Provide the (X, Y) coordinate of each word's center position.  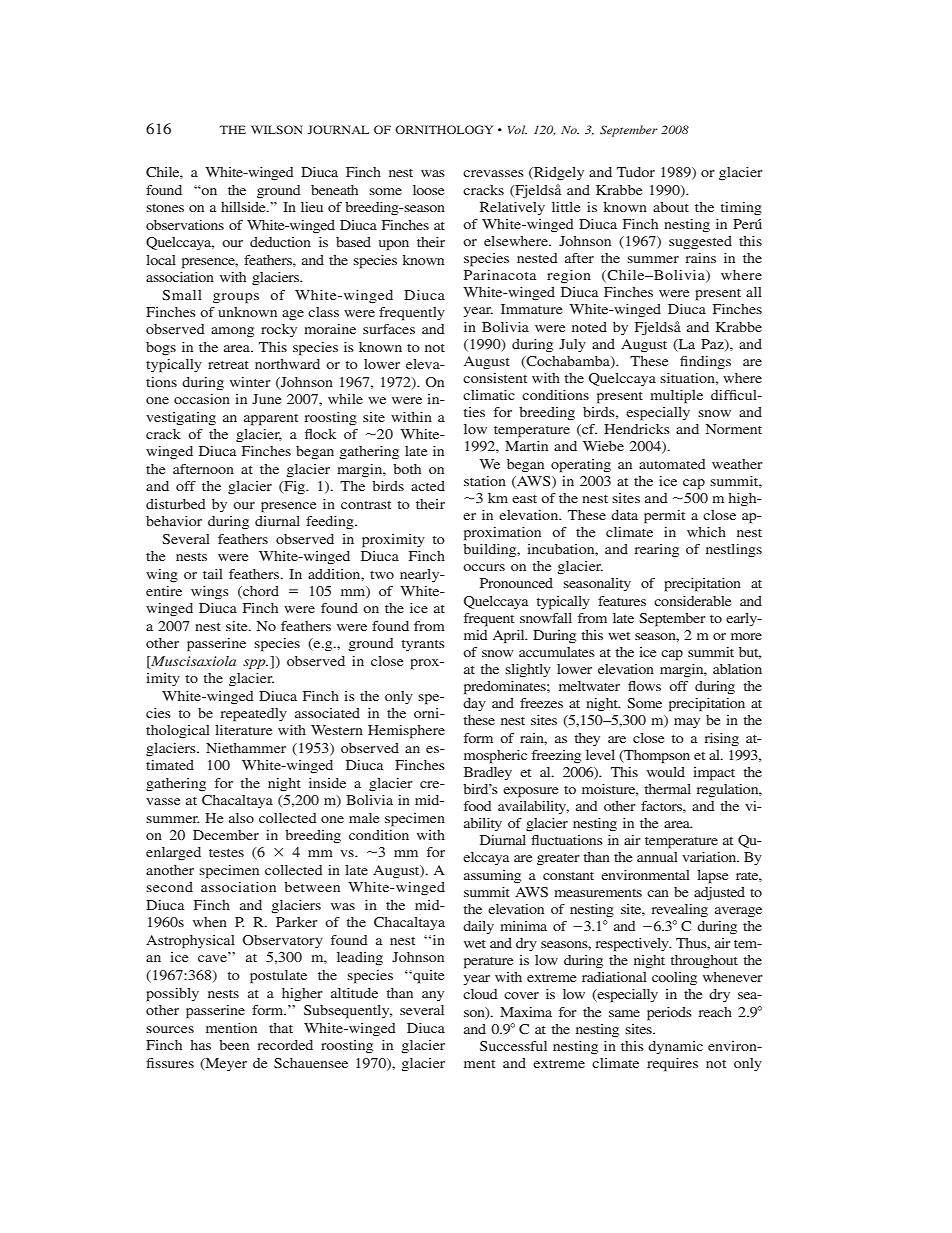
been (234, 1045)
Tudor (636, 172)
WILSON (277, 129)
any (433, 996)
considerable (692, 601)
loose (428, 190)
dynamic (675, 1047)
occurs (484, 567)
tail (213, 574)
